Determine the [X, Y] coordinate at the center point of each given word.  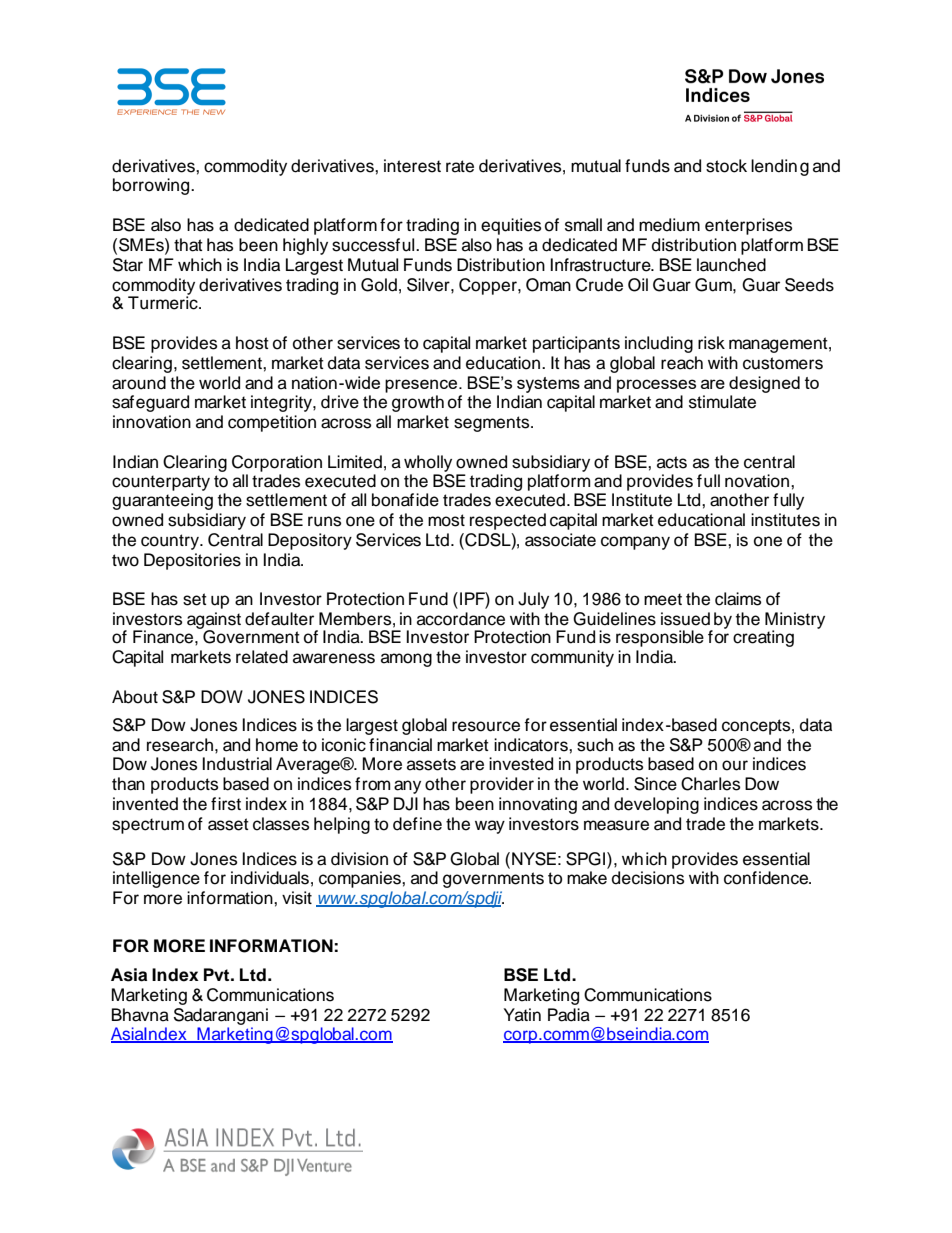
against [214, 621]
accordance [461, 619]
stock [726, 166]
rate [460, 166]
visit [297, 898]
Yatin [522, 1015]
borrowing [152, 186]
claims [738, 599]
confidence [767, 878]
